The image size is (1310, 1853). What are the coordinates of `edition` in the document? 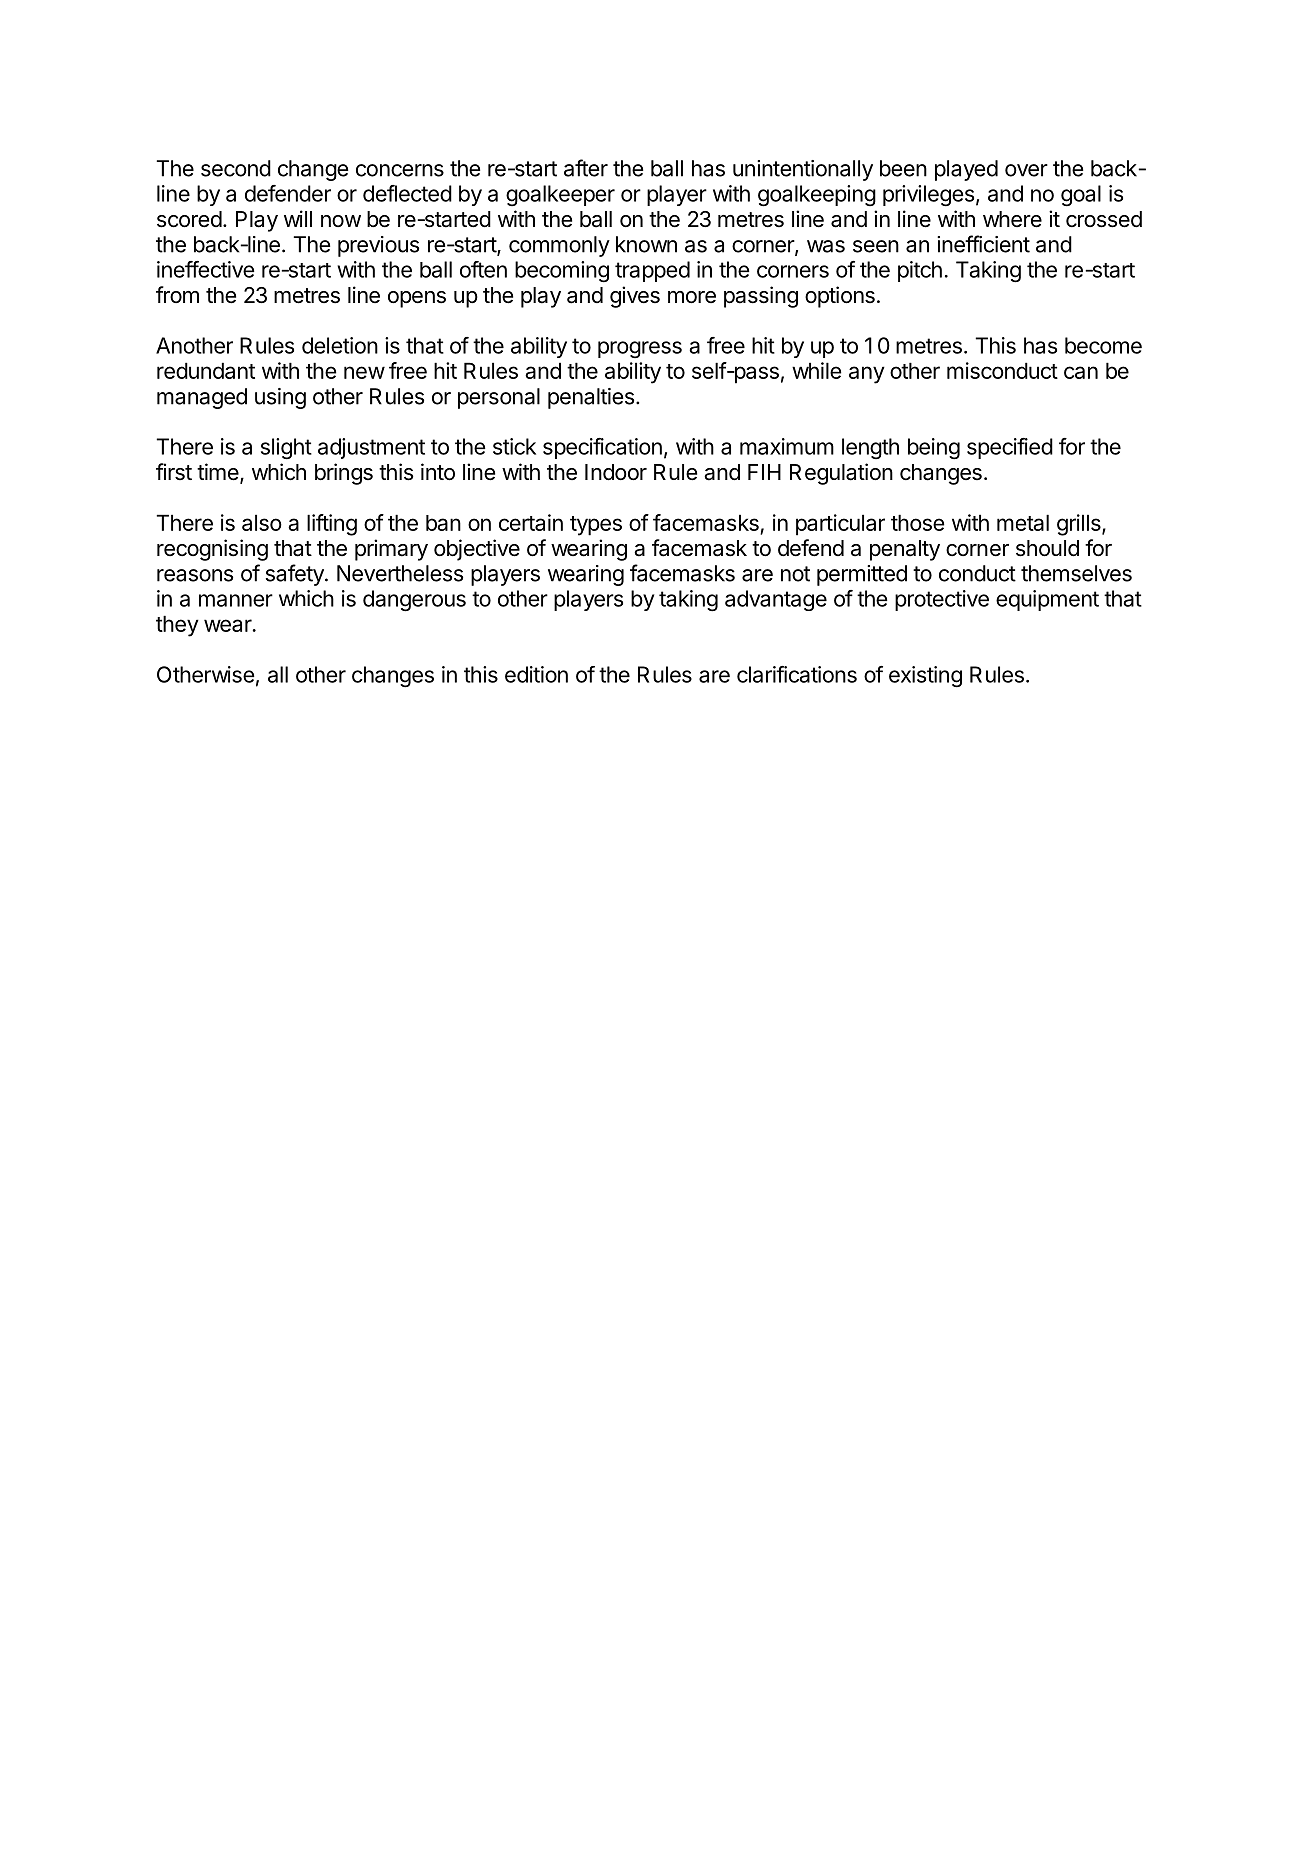 It's located at (536, 674).
